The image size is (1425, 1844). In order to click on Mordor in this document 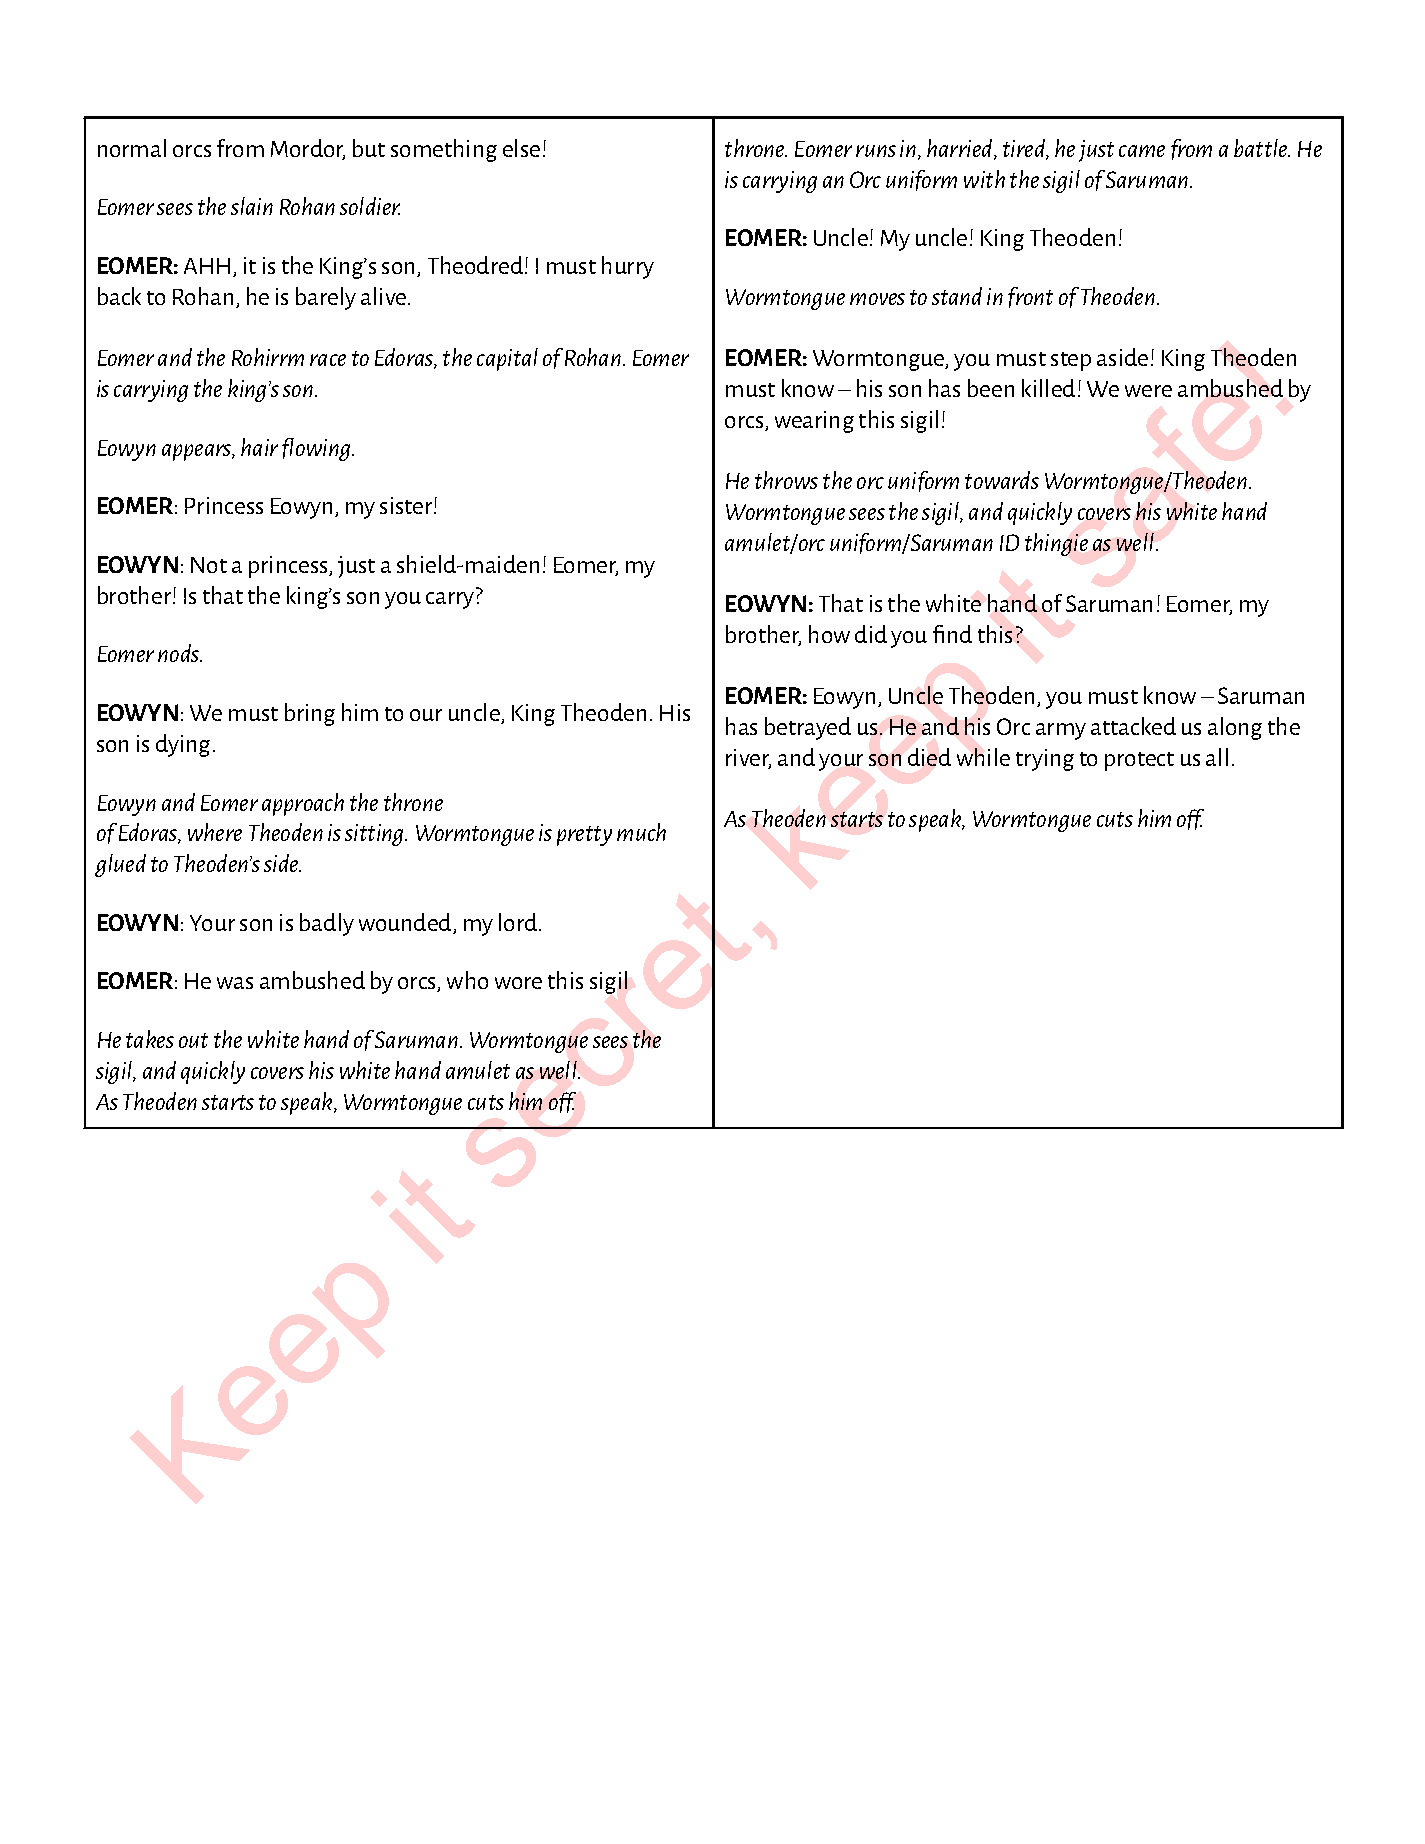, I will do `click(308, 149)`.
